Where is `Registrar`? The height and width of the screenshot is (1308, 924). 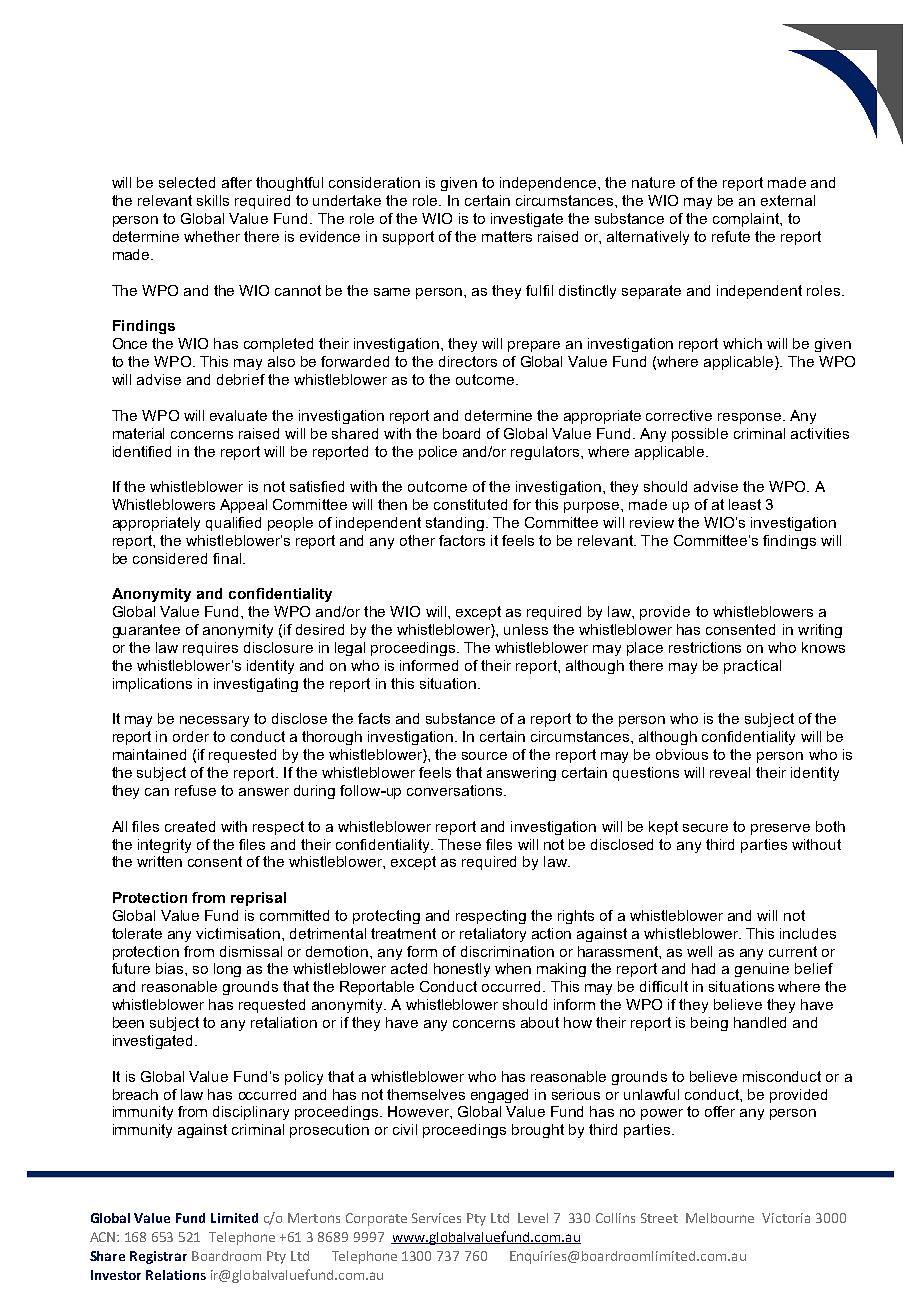
Registrar is located at coordinates (158, 1257).
